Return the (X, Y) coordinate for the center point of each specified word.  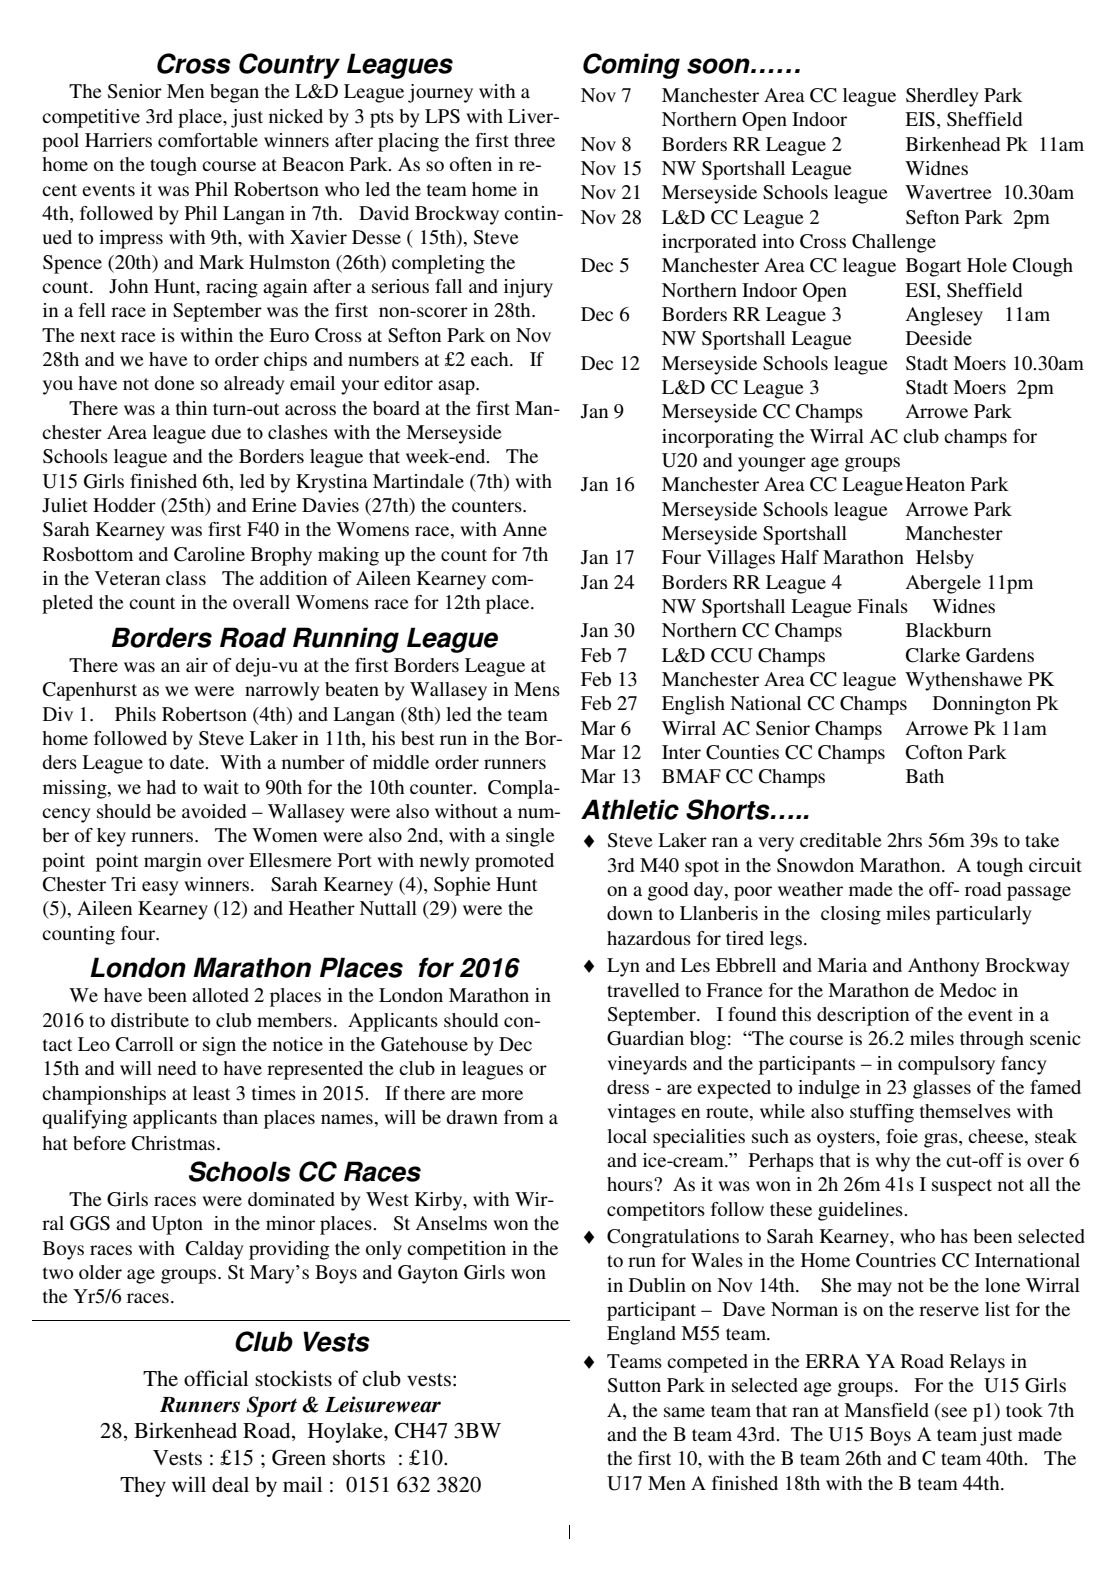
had (161, 787)
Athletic (630, 809)
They (143, 1487)
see (954, 1412)
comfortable (208, 140)
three (534, 140)
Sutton (634, 1385)
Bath (925, 776)
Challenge (894, 243)
